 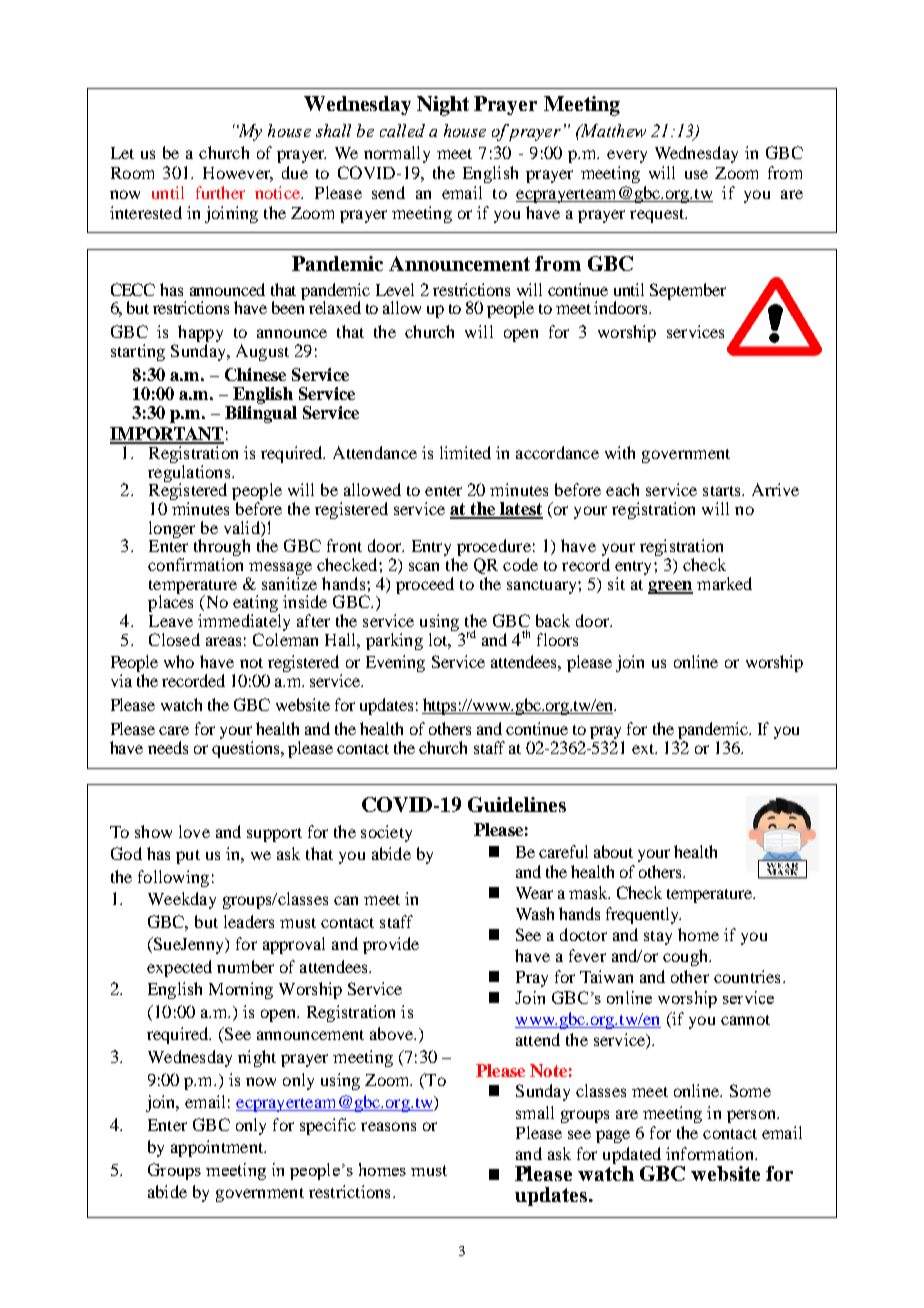 I want to click on every, so click(x=627, y=156).
